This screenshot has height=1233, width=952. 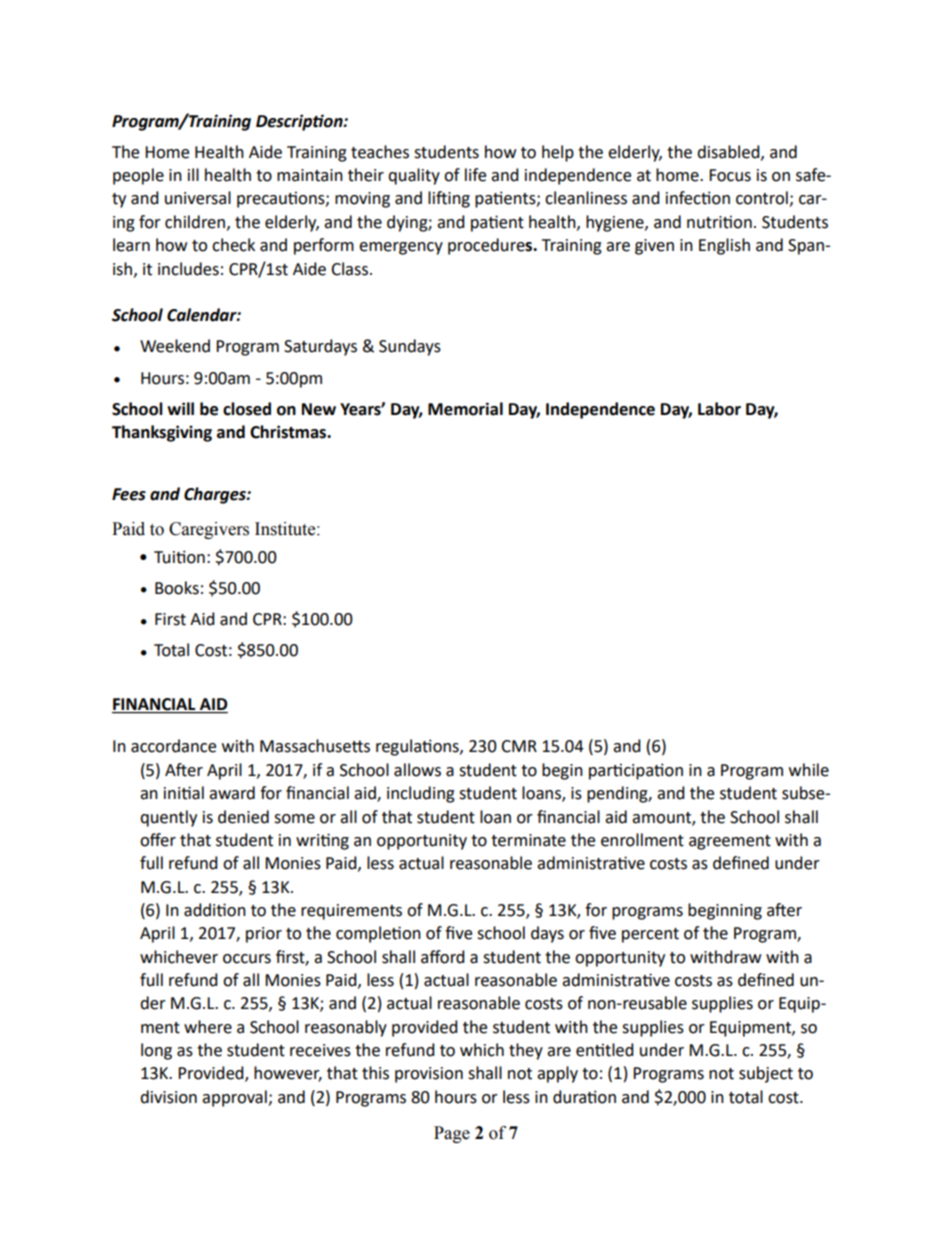 I want to click on CMR, so click(x=519, y=746).
